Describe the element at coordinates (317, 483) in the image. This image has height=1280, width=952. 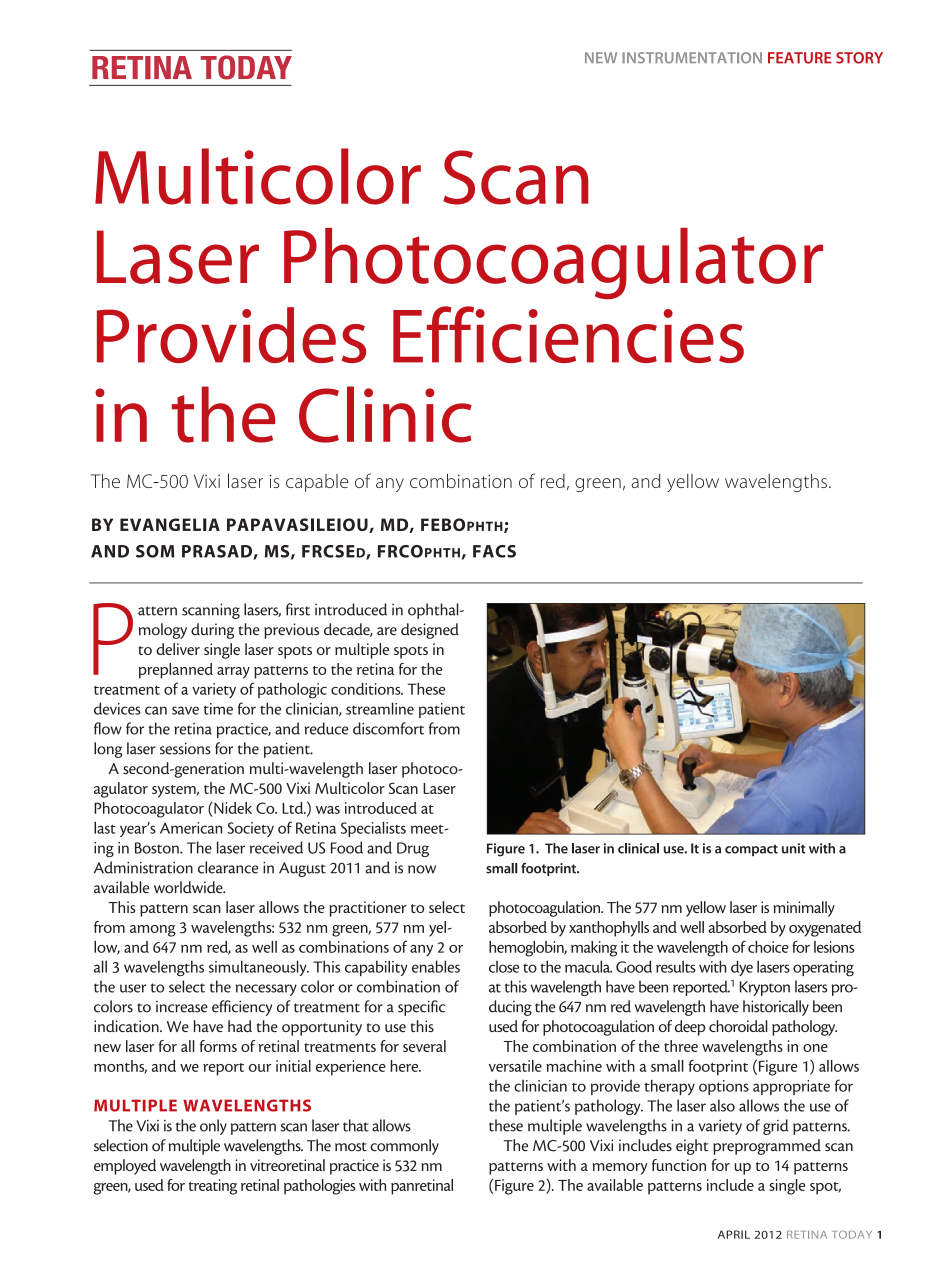
I see `capable` at that location.
